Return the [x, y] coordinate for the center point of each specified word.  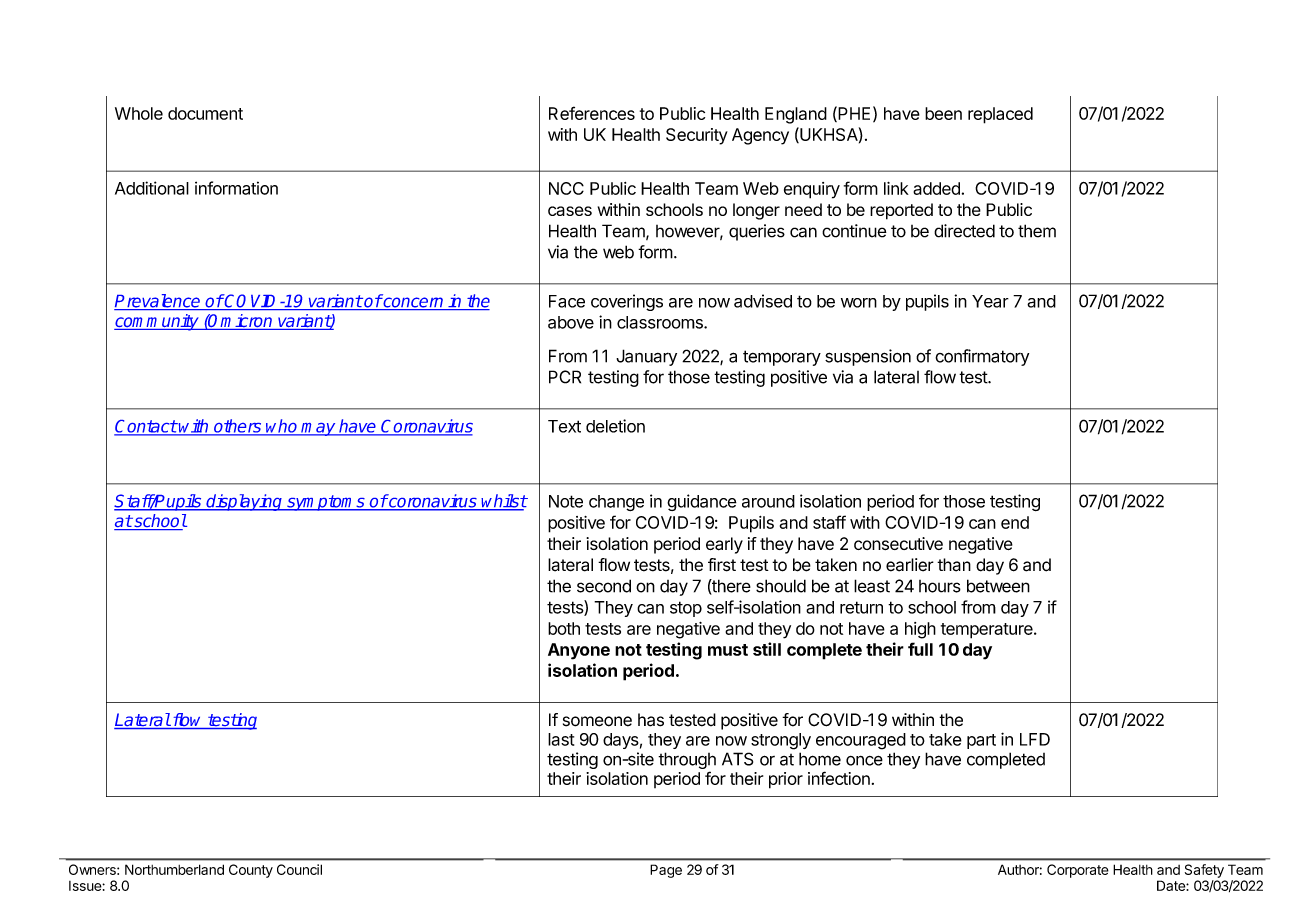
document [205, 113]
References [592, 113]
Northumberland [174, 869]
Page [666, 871]
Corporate [1078, 871]
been [943, 113]
